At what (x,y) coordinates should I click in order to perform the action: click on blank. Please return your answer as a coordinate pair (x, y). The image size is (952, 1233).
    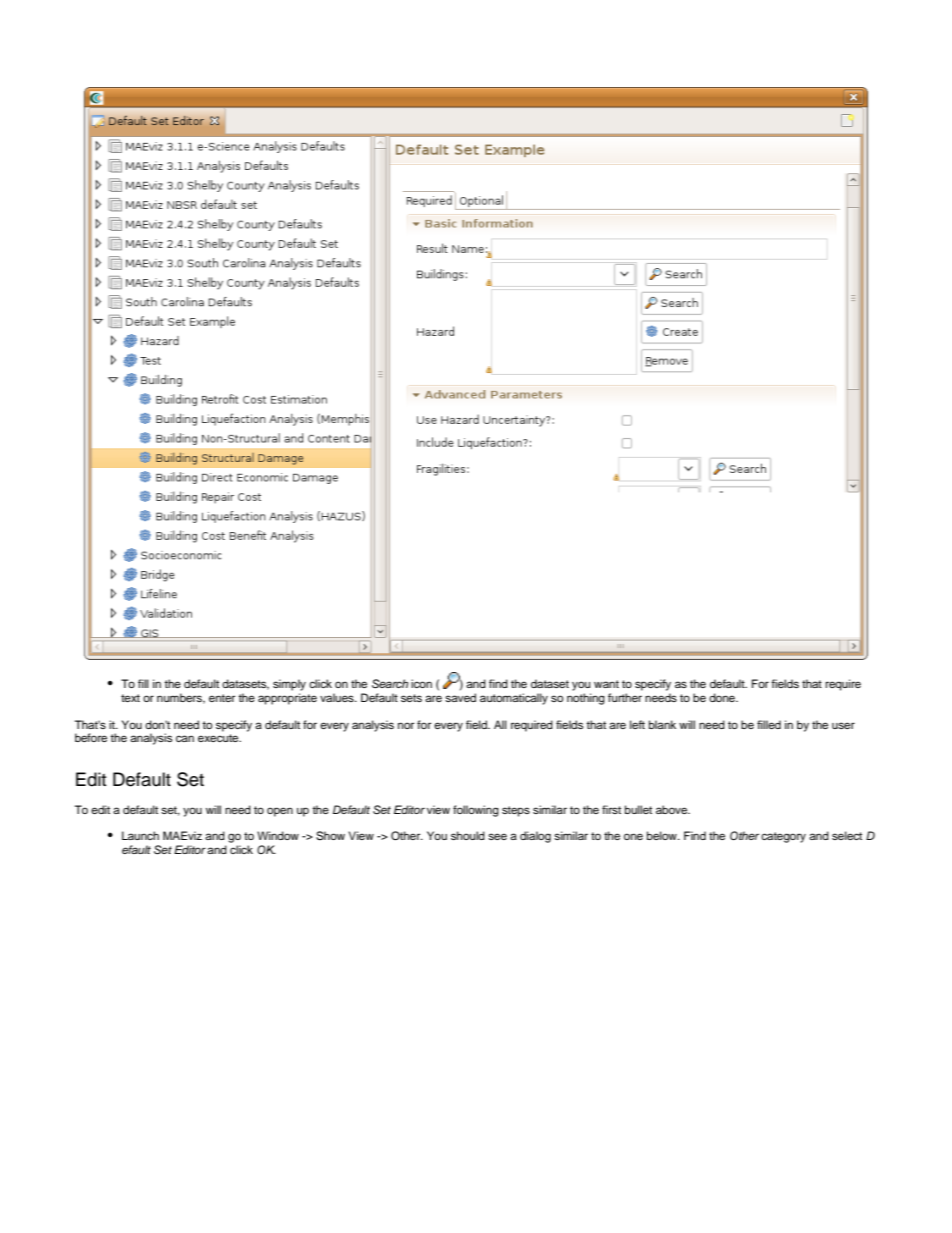
    Looking at the image, I should click on (662, 724).
